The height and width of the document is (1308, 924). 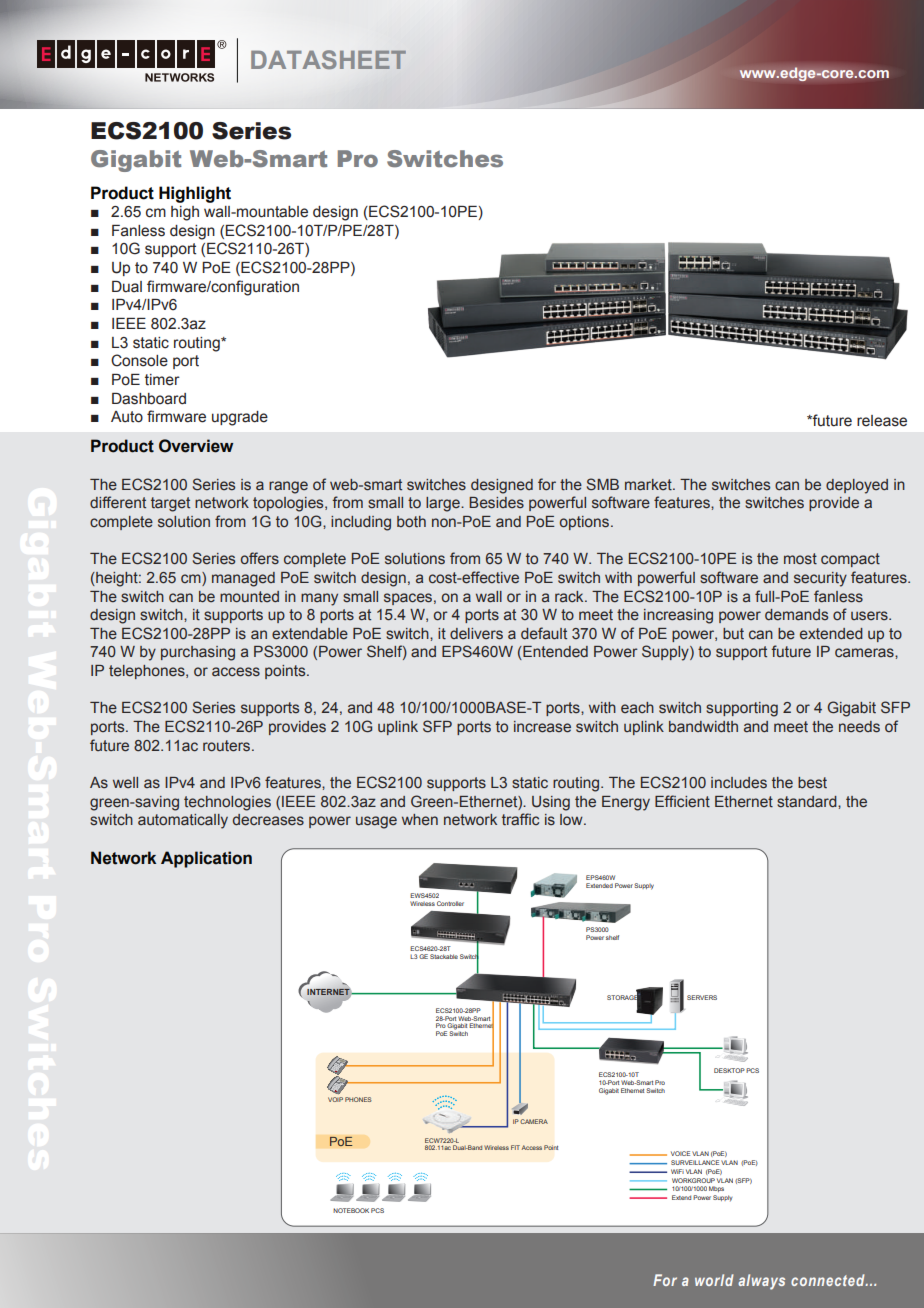 What do you see at coordinates (808, 802) in the document?
I see `standard` at bounding box center [808, 802].
